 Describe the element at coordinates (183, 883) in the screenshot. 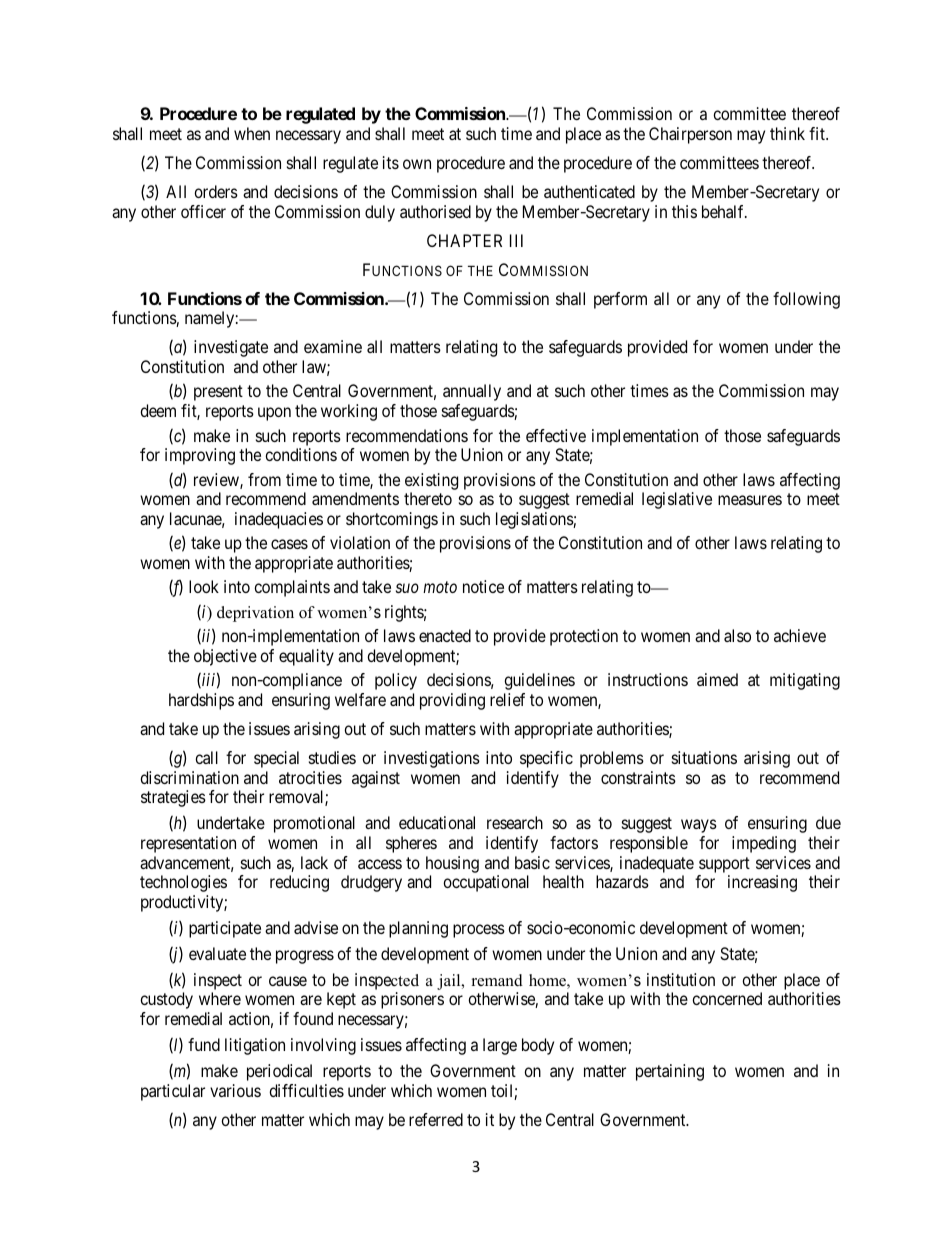

I see `technologies` at that location.
